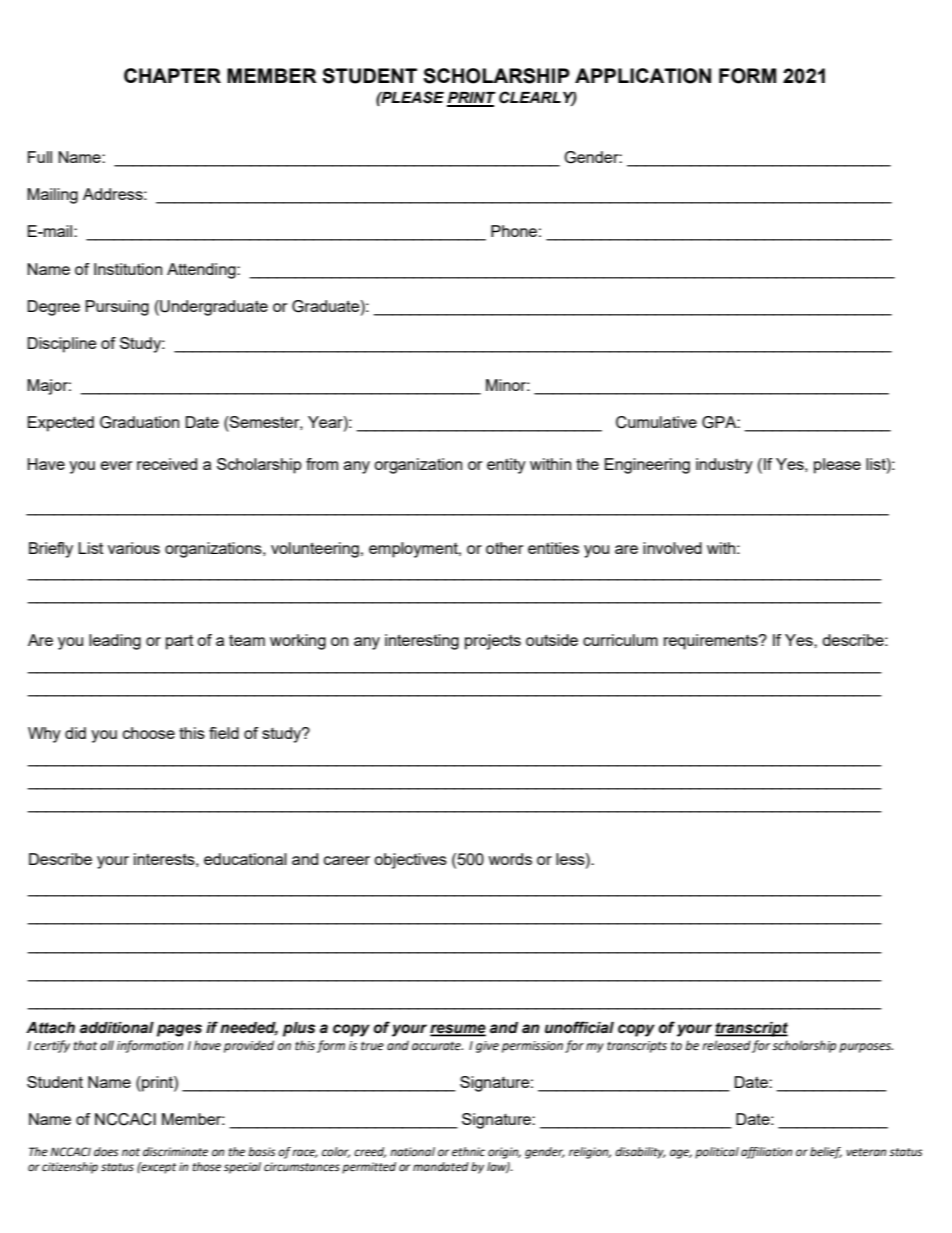  Describe the element at coordinates (656, 422) in the screenshot. I see `Cumulative` at that location.
